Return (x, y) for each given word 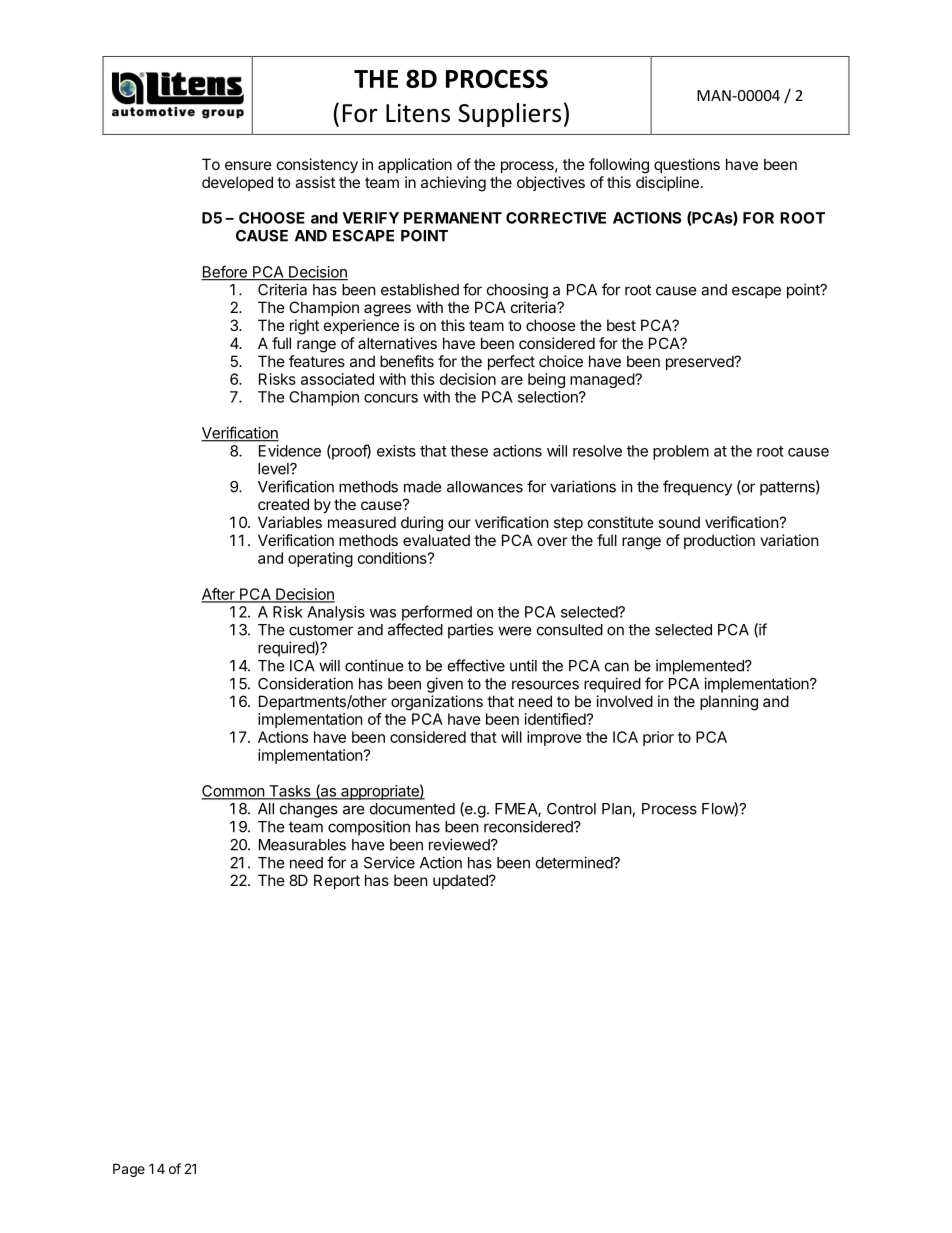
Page (129, 1170)
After (219, 595)
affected (415, 629)
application (415, 165)
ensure (248, 165)
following (619, 166)
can (617, 667)
